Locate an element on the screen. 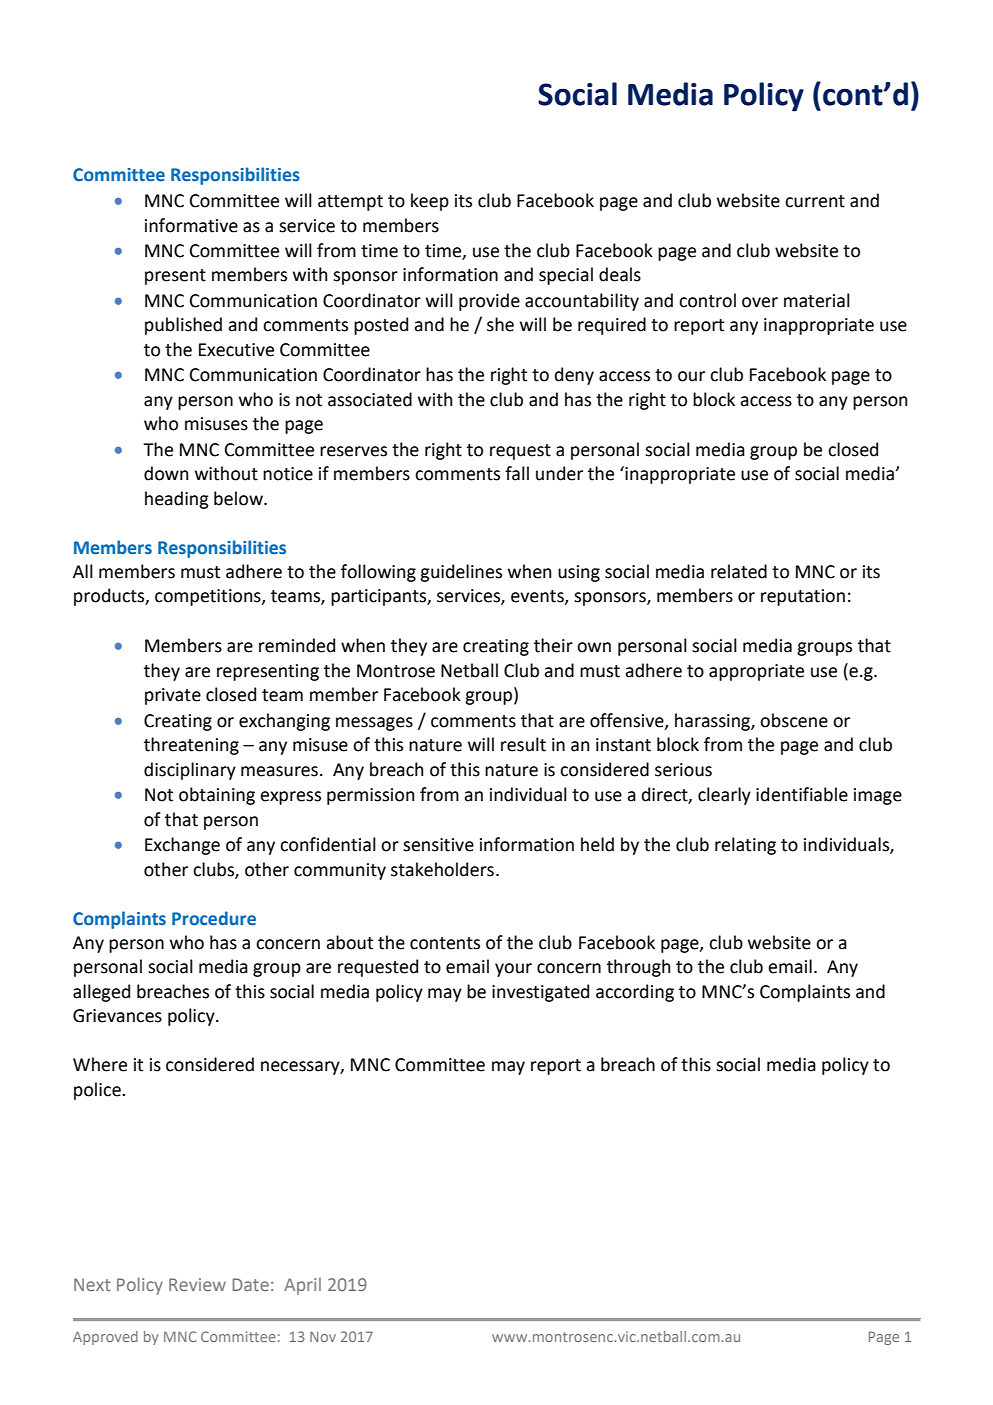  investigated is located at coordinates (540, 993).
